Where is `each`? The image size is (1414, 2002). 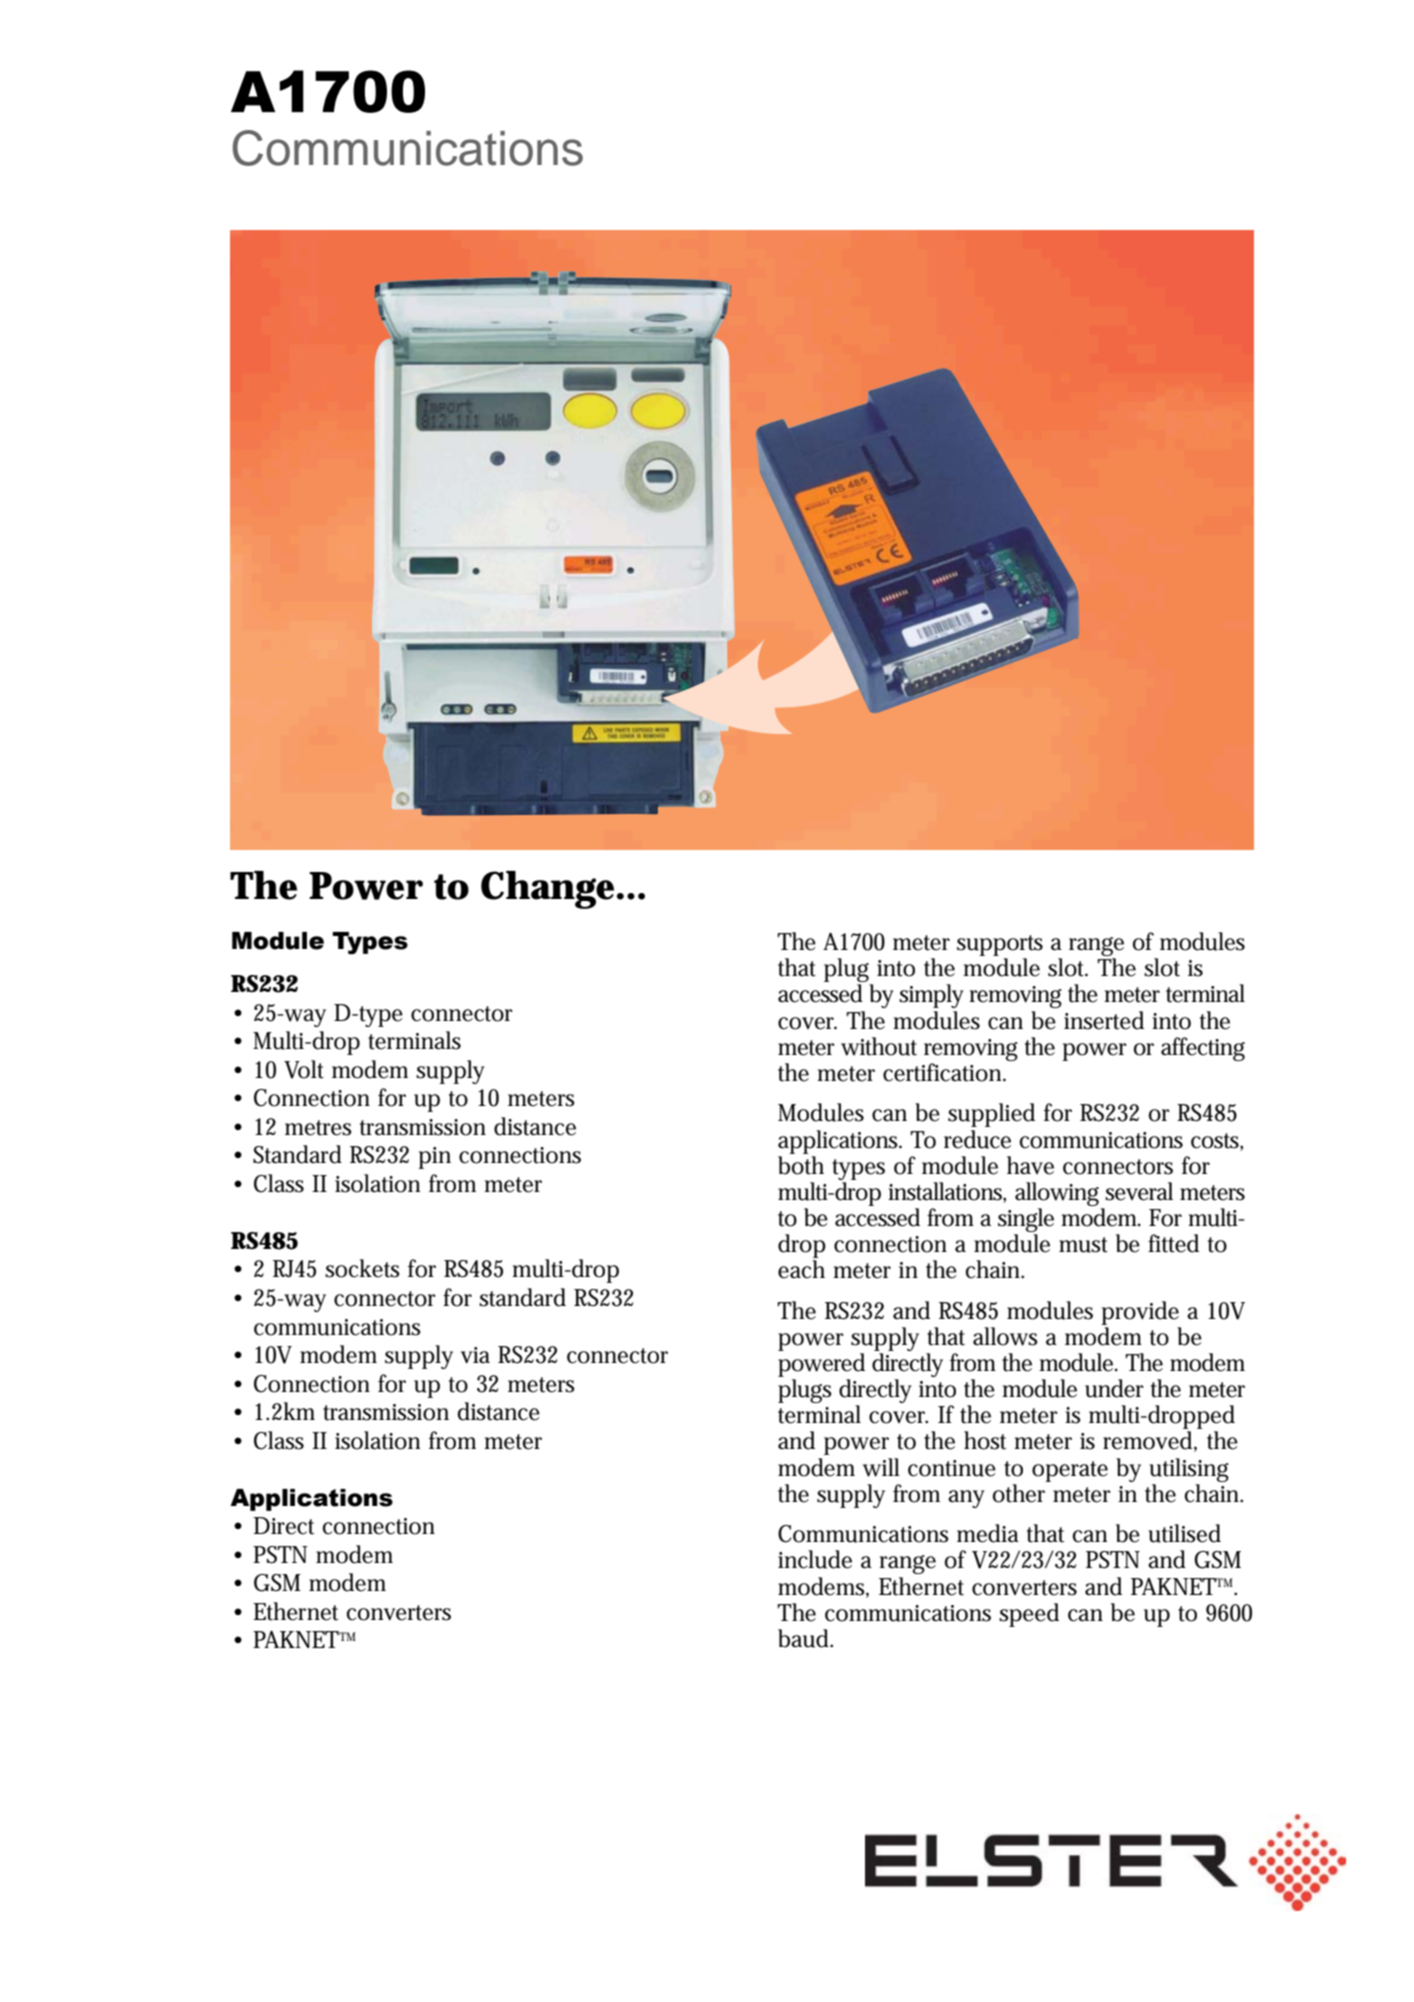 each is located at coordinates (801, 1269).
